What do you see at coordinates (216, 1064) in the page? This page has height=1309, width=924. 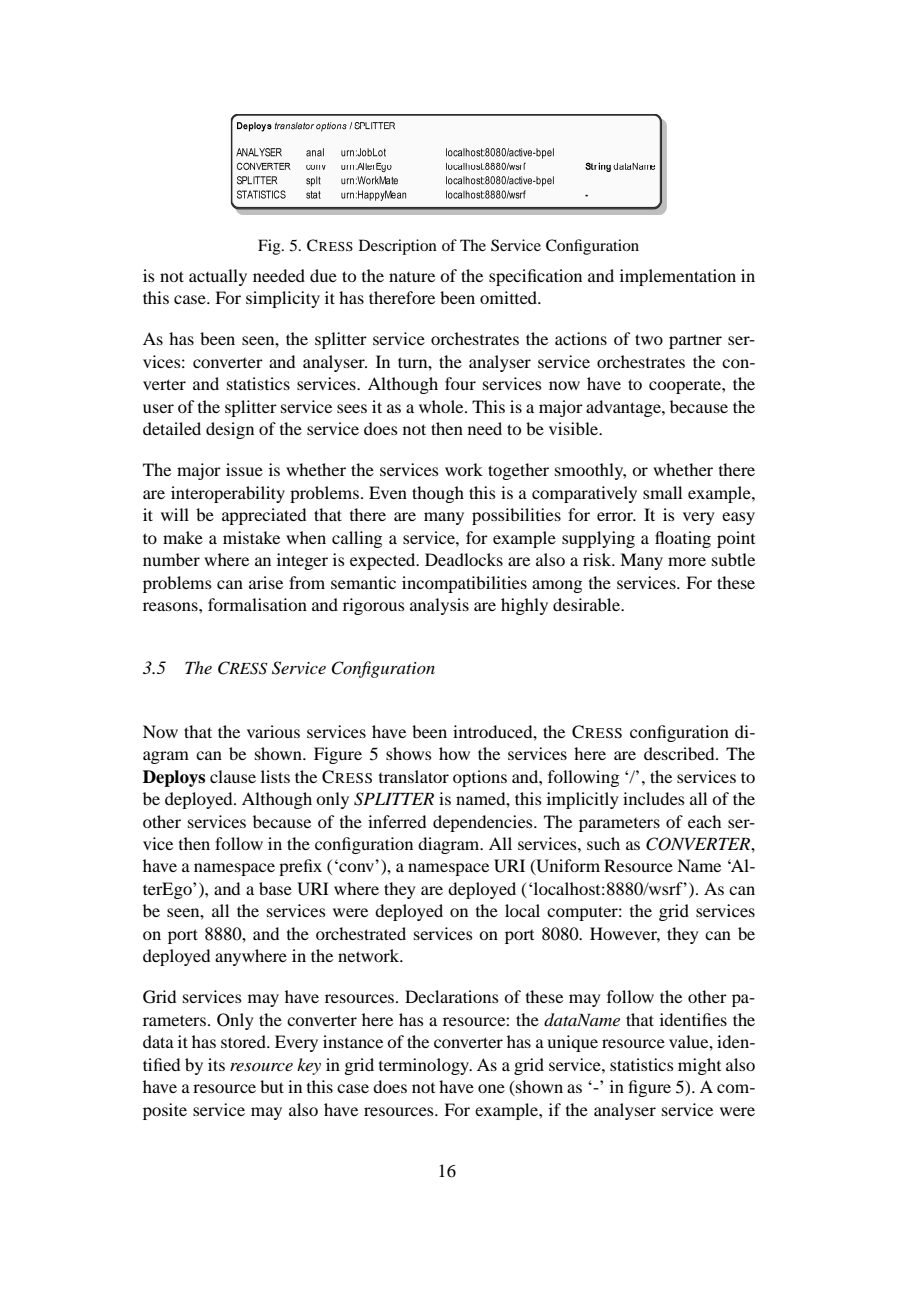 I see `its` at bounding box center [216, 1064].
